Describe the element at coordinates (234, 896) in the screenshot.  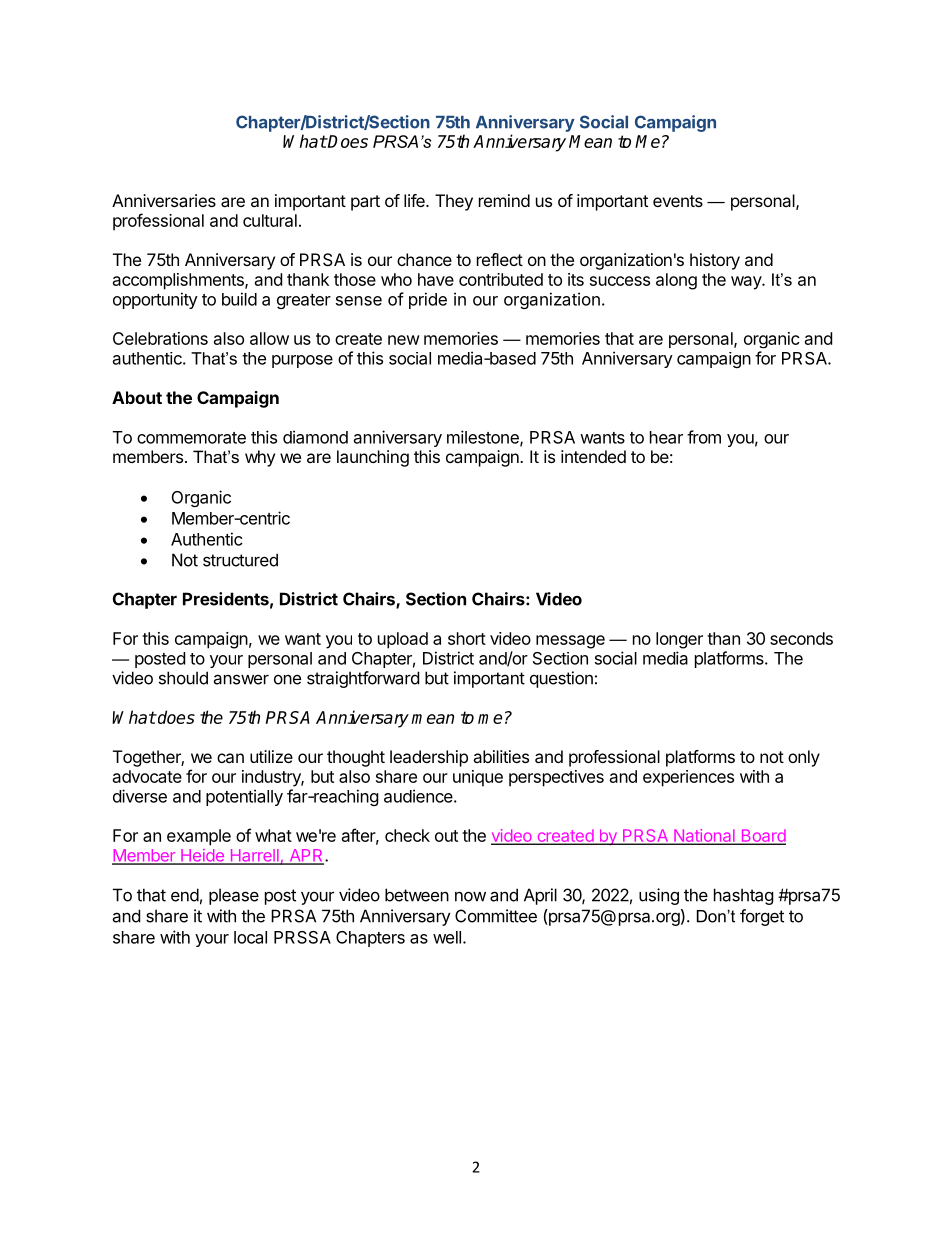
I see `please` at that location.
